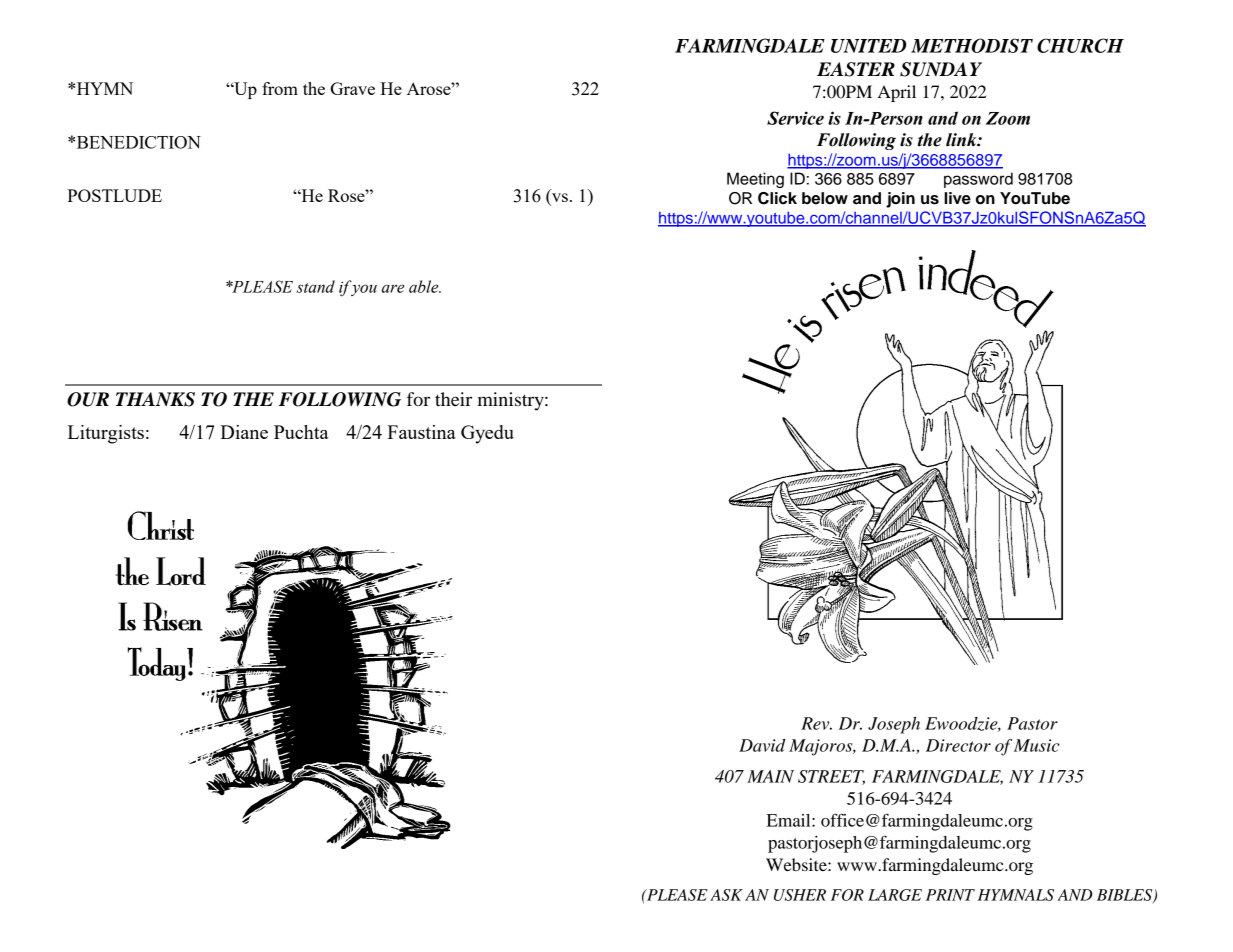  What do you see at coordinates (453, 399) in the image?
I see `their` at bounding box center [453, 399].
